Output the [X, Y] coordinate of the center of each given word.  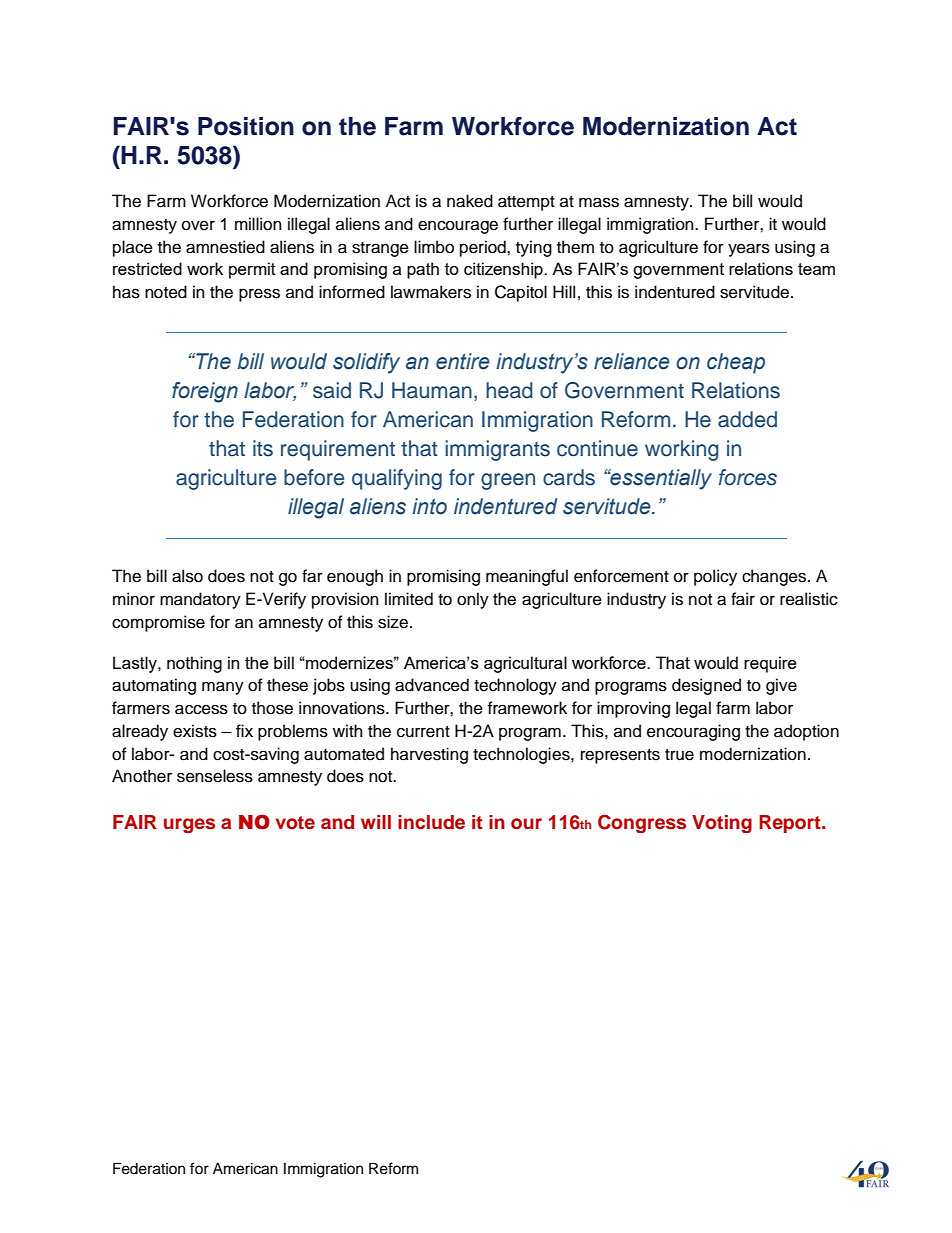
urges [189, 825]
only [473, 600]
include [431, 822]
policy [715, 577]
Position [246, 126]
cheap [736, 363]
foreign [205, 392]
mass [599, 202]
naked [470, 201]
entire [463, 361]
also [187, 576]
